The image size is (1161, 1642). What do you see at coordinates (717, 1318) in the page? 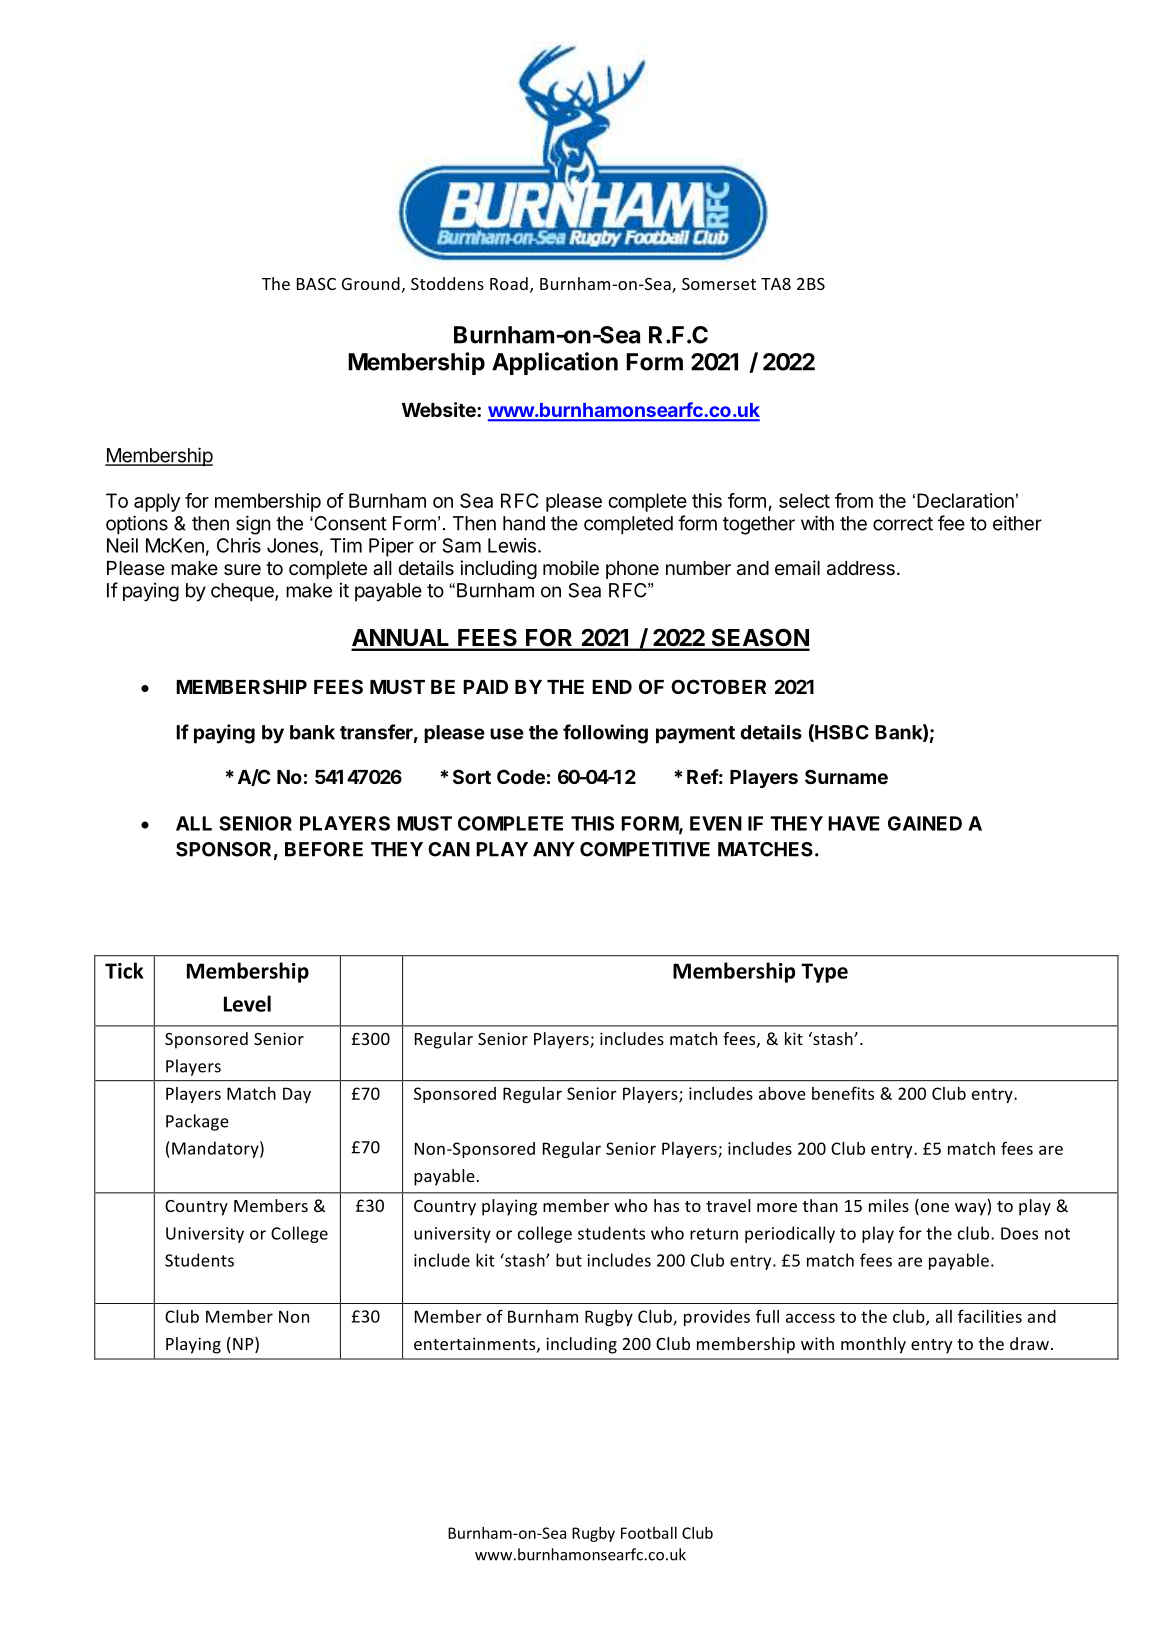
I see `provides` at bounding box center [717, 1318].
